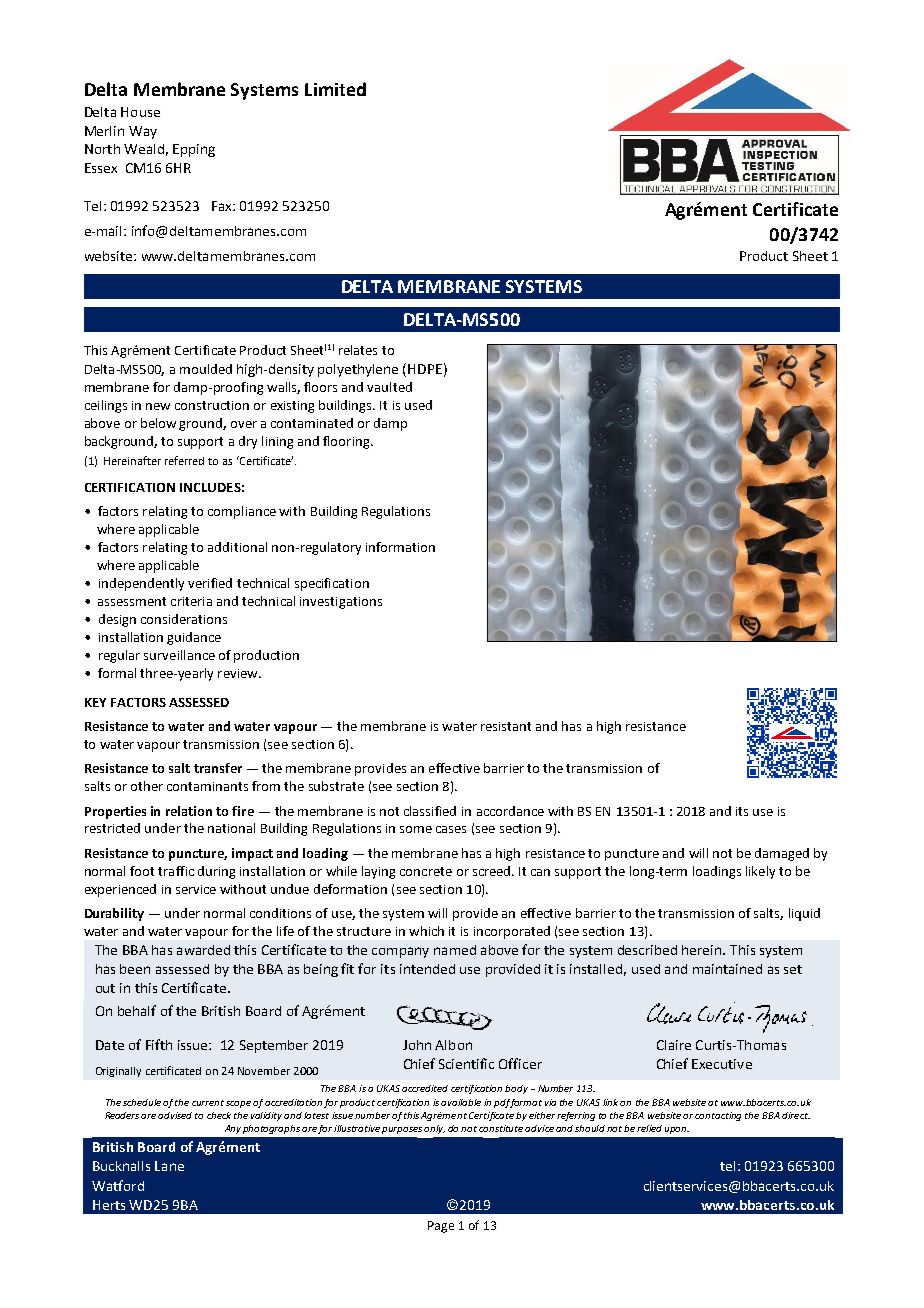  I want to click on which, so click(426, 931).
